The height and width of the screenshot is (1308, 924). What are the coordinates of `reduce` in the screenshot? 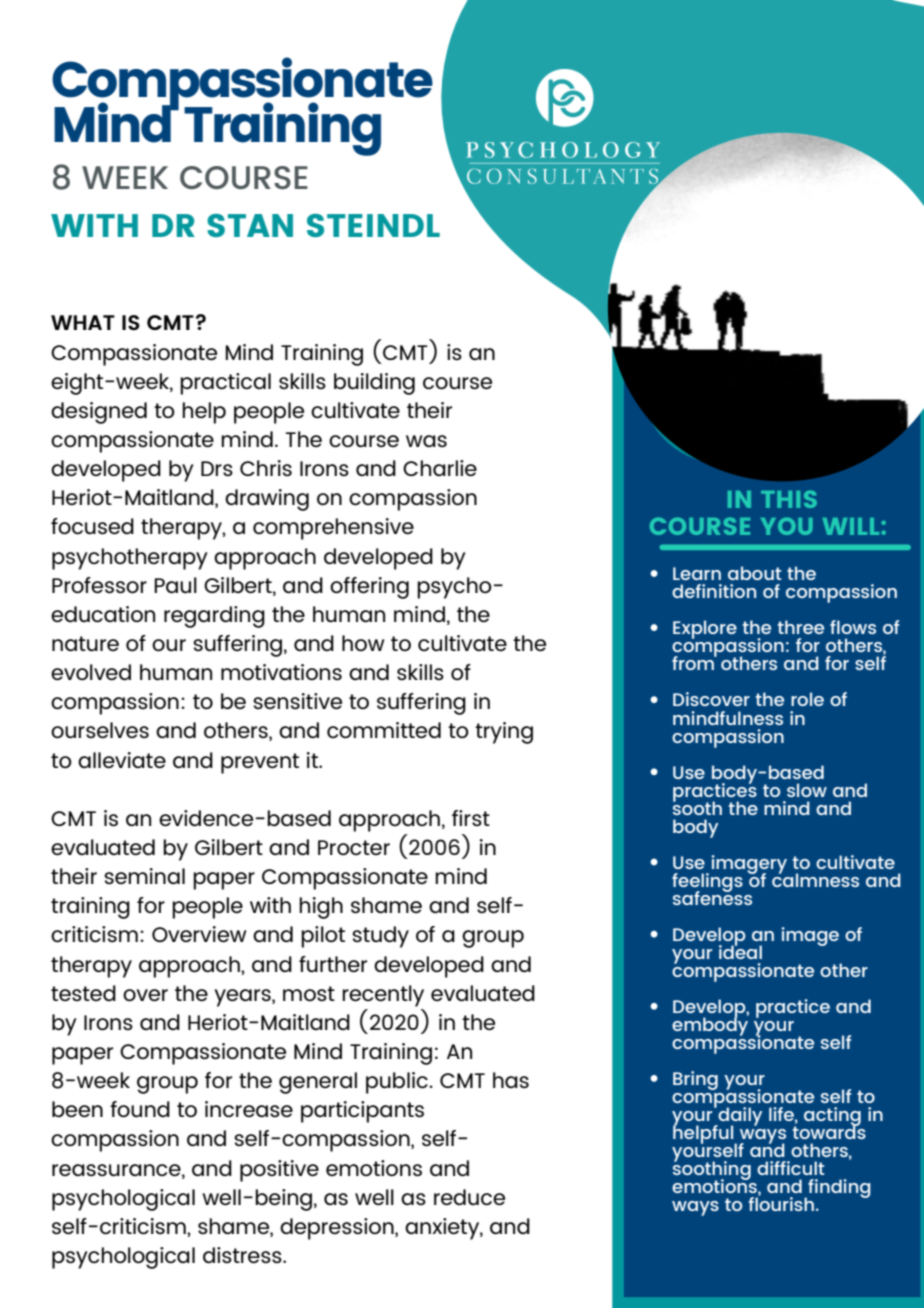 It's located at (469, 1197).
